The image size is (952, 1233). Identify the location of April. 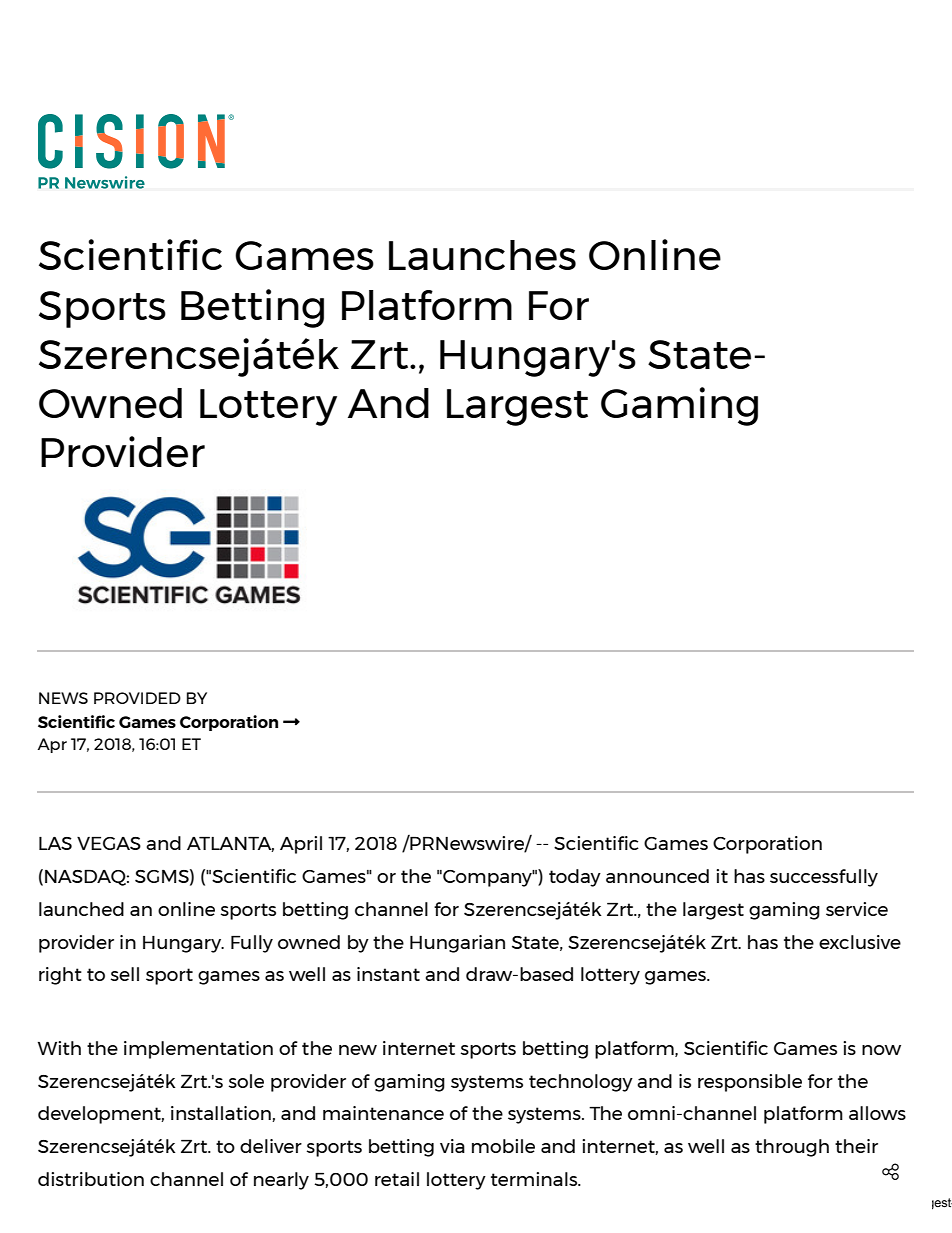
(301, 845).
